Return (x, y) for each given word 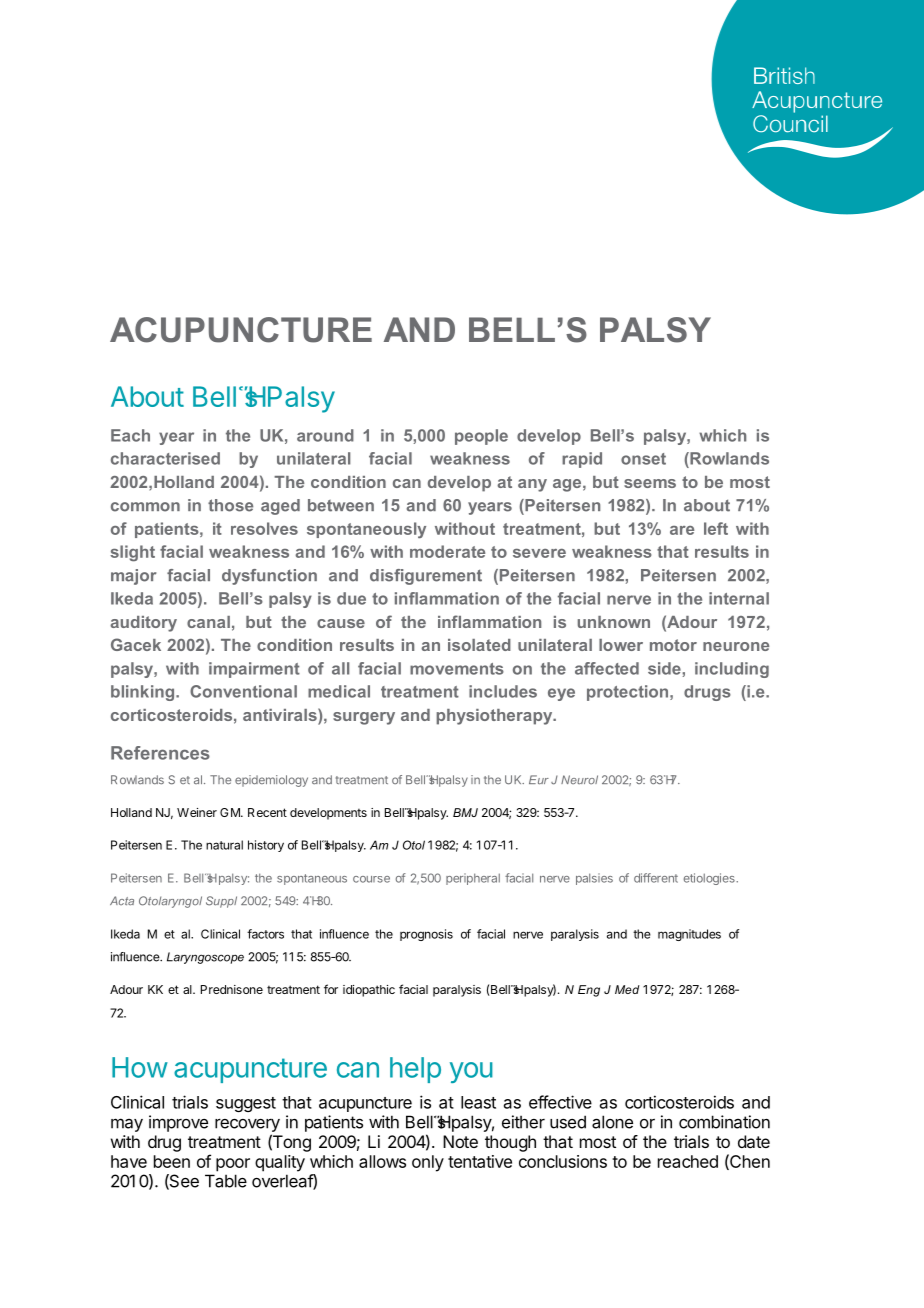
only (428, 1163)
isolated (479, 645)
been (172, 1161)
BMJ (465, 812)
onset (643, 459)
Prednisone (232, 989)
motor (673, 645)
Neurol (579, 780)
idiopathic (369, 991)
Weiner (197, 812)
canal (208, 622)
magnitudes (689, 935)
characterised (165, 458)
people (481, 437)
